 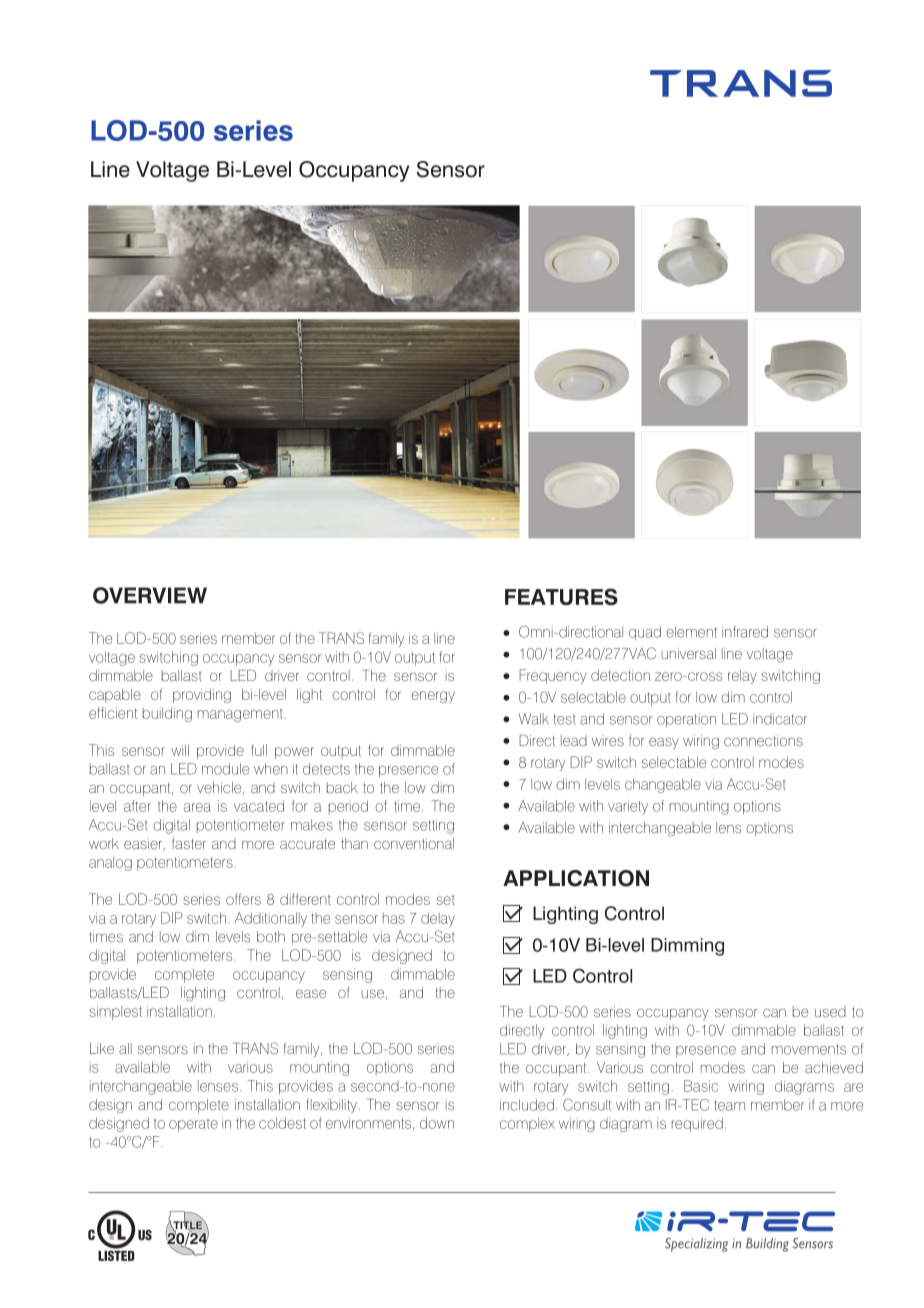 What do you see at coordinates (150, 595) in the document?
I see `OVERVIEW` at bounding box center [150, 595].
